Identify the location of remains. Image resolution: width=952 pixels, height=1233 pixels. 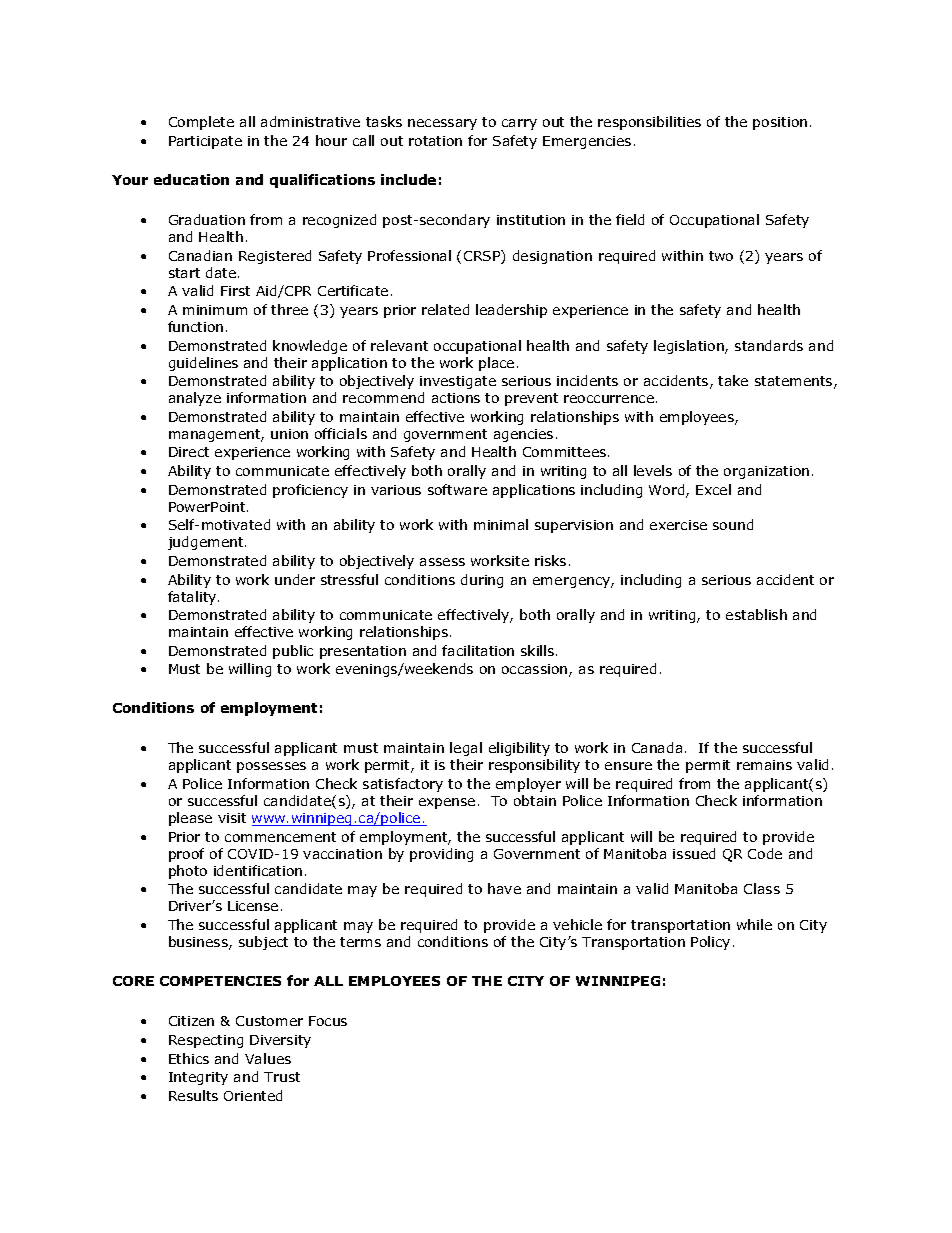
(764, 765).
